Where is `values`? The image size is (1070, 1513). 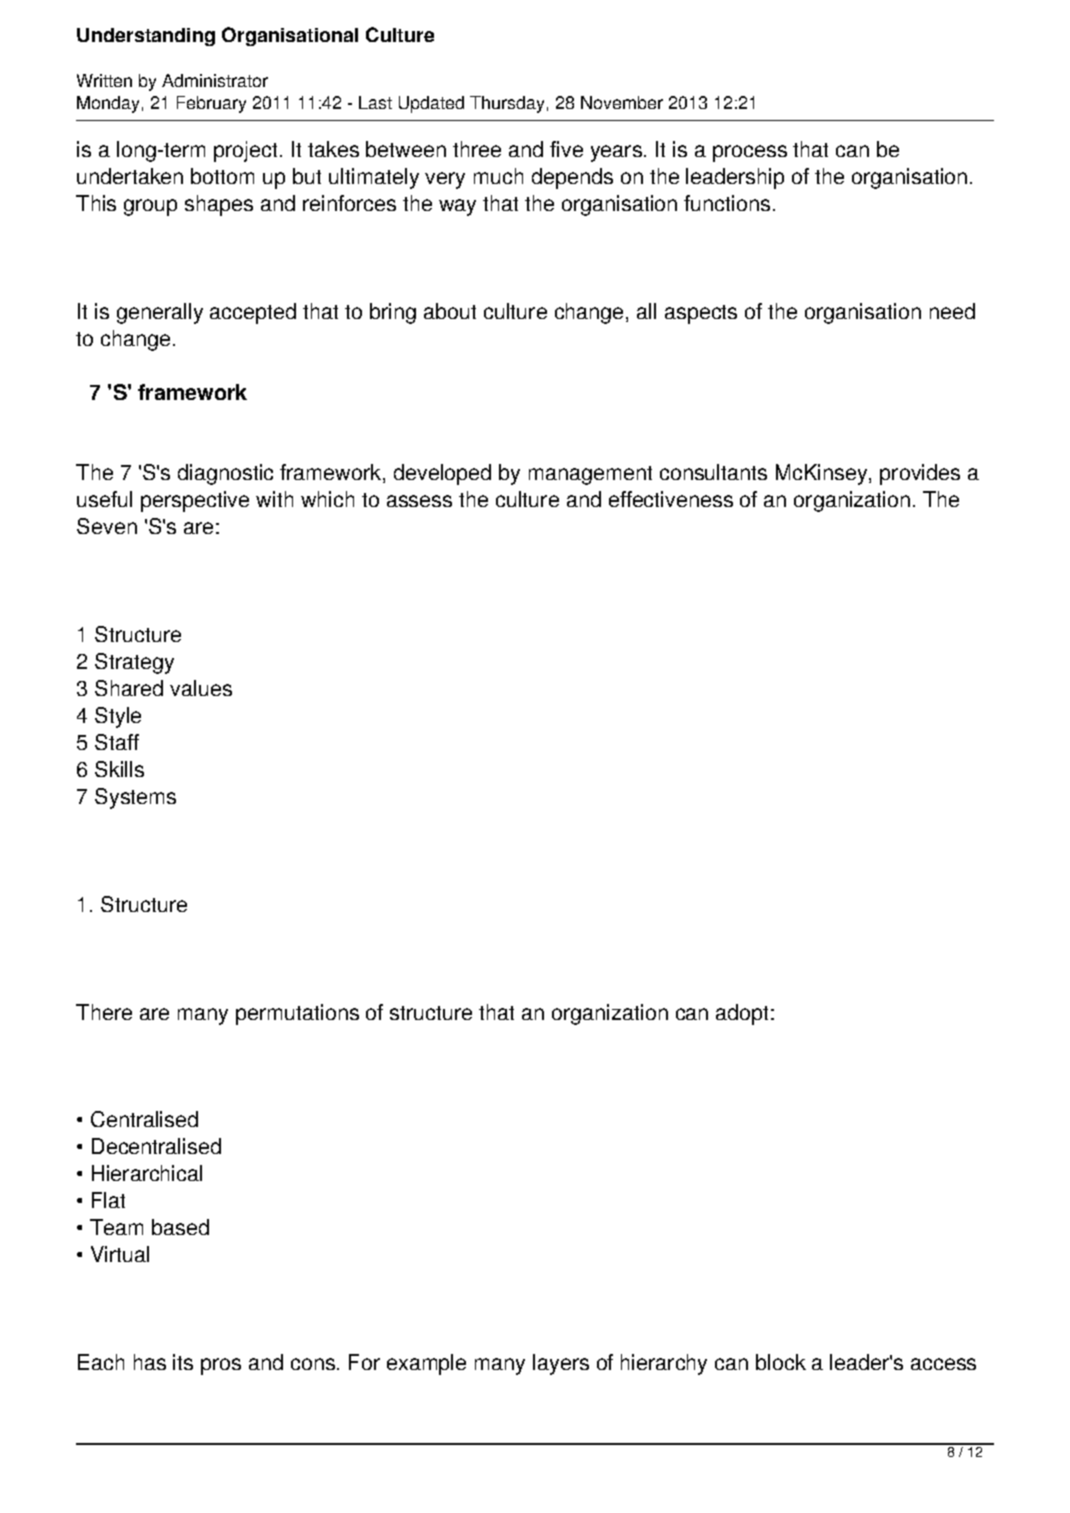
values is located at coordinates (201, 688).
